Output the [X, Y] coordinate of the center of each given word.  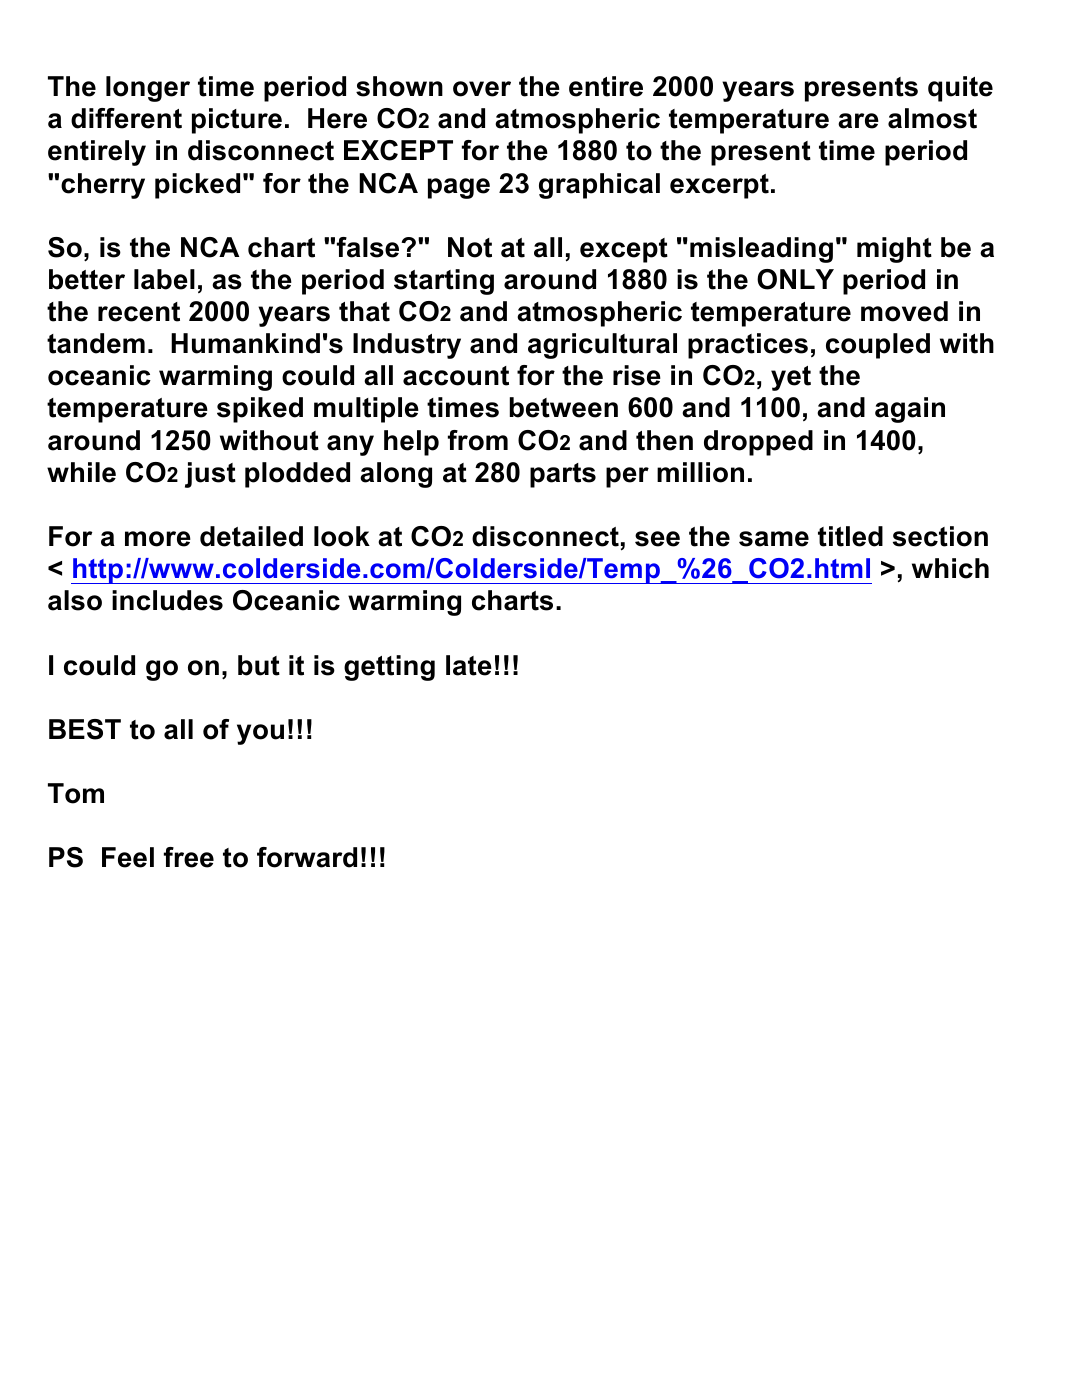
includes [167, 600]
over [482, 89]
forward [307, 857]
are [858, 121]
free [189, 857]
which [950, 568]
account [456, 376]
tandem [96, 343]
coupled [878, 346]
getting [389, 668]
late [469, 665]
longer [148, 89]
